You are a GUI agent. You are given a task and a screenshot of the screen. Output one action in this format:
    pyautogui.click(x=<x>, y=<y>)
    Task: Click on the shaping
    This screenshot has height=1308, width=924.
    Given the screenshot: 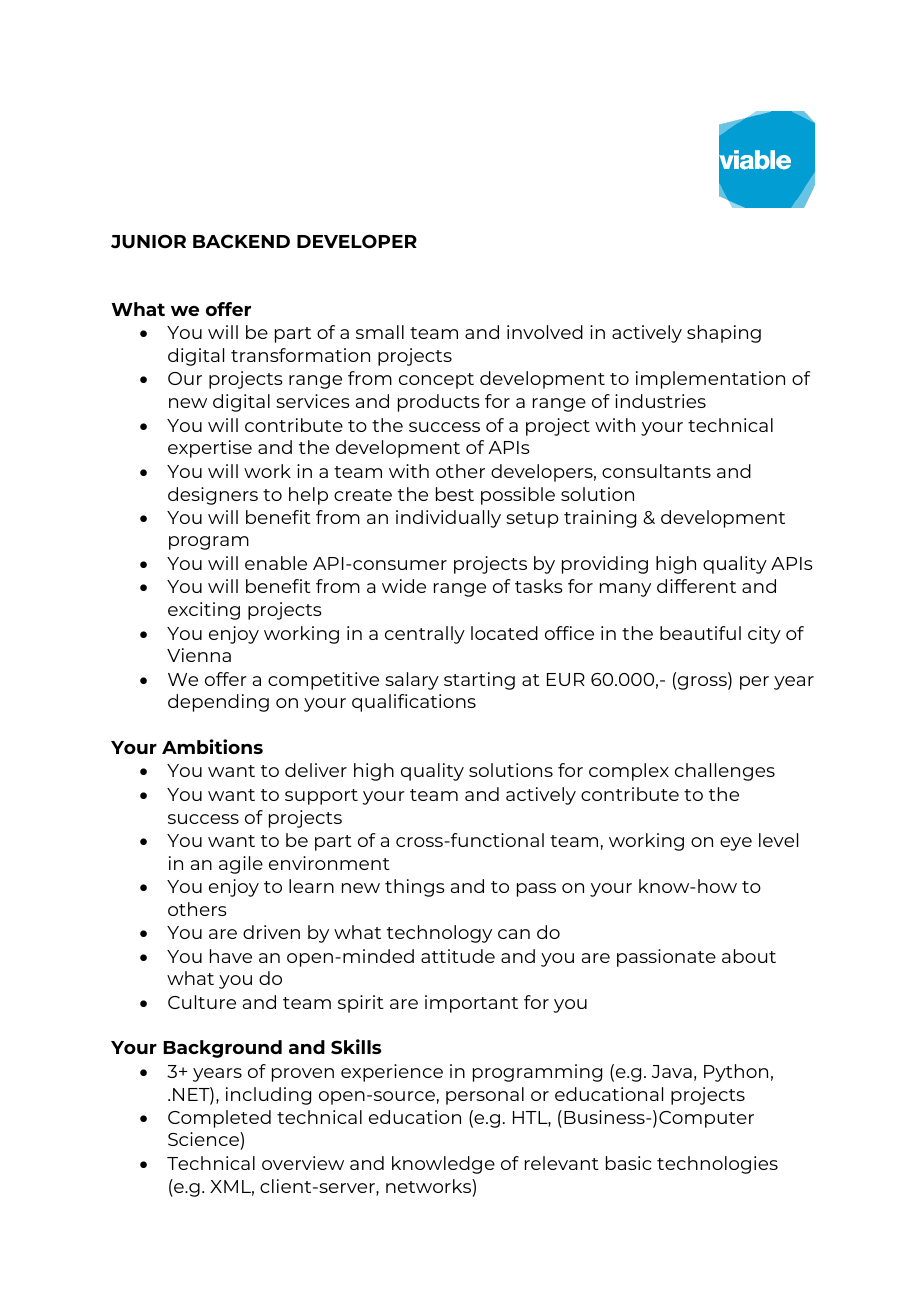 What is the action you would take?
    pyautogui.click(x=724, y=334)
